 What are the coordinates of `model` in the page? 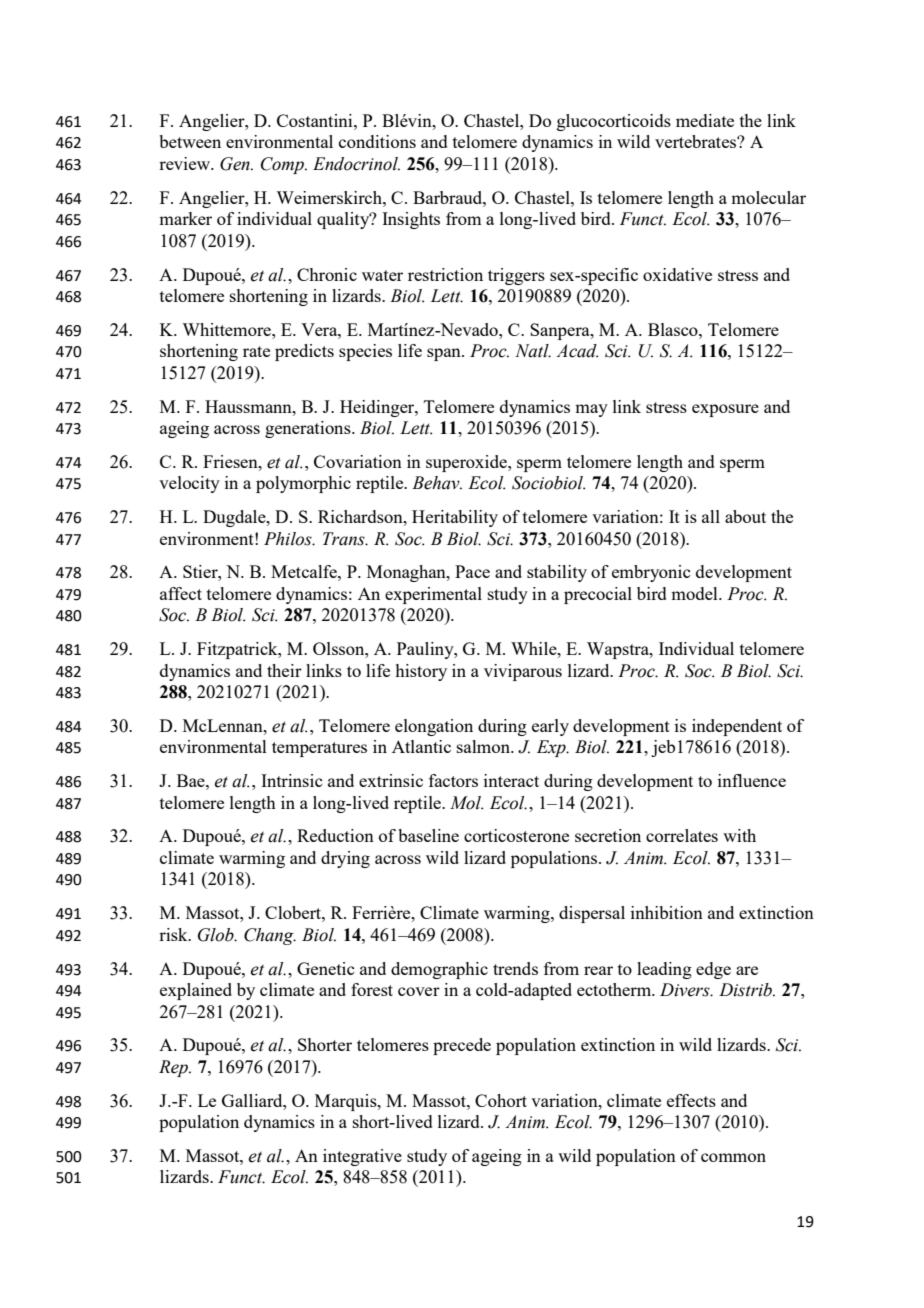 It's located at (695, 593).
